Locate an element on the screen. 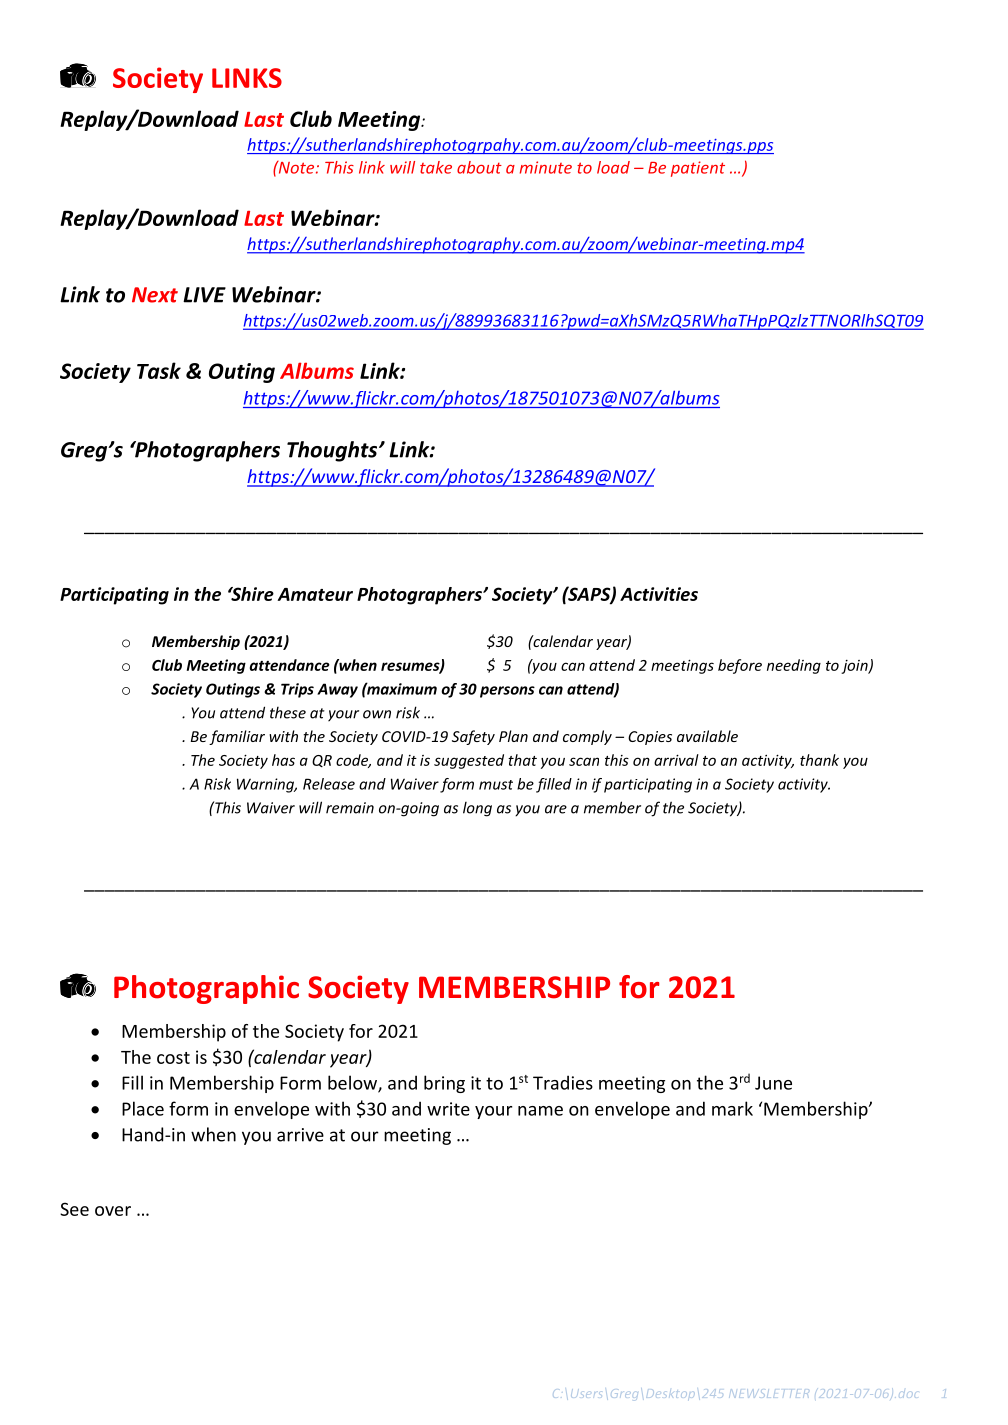 The height and width of the screenshot is (1425, 1008). take is located at coordinates (436, 167).
